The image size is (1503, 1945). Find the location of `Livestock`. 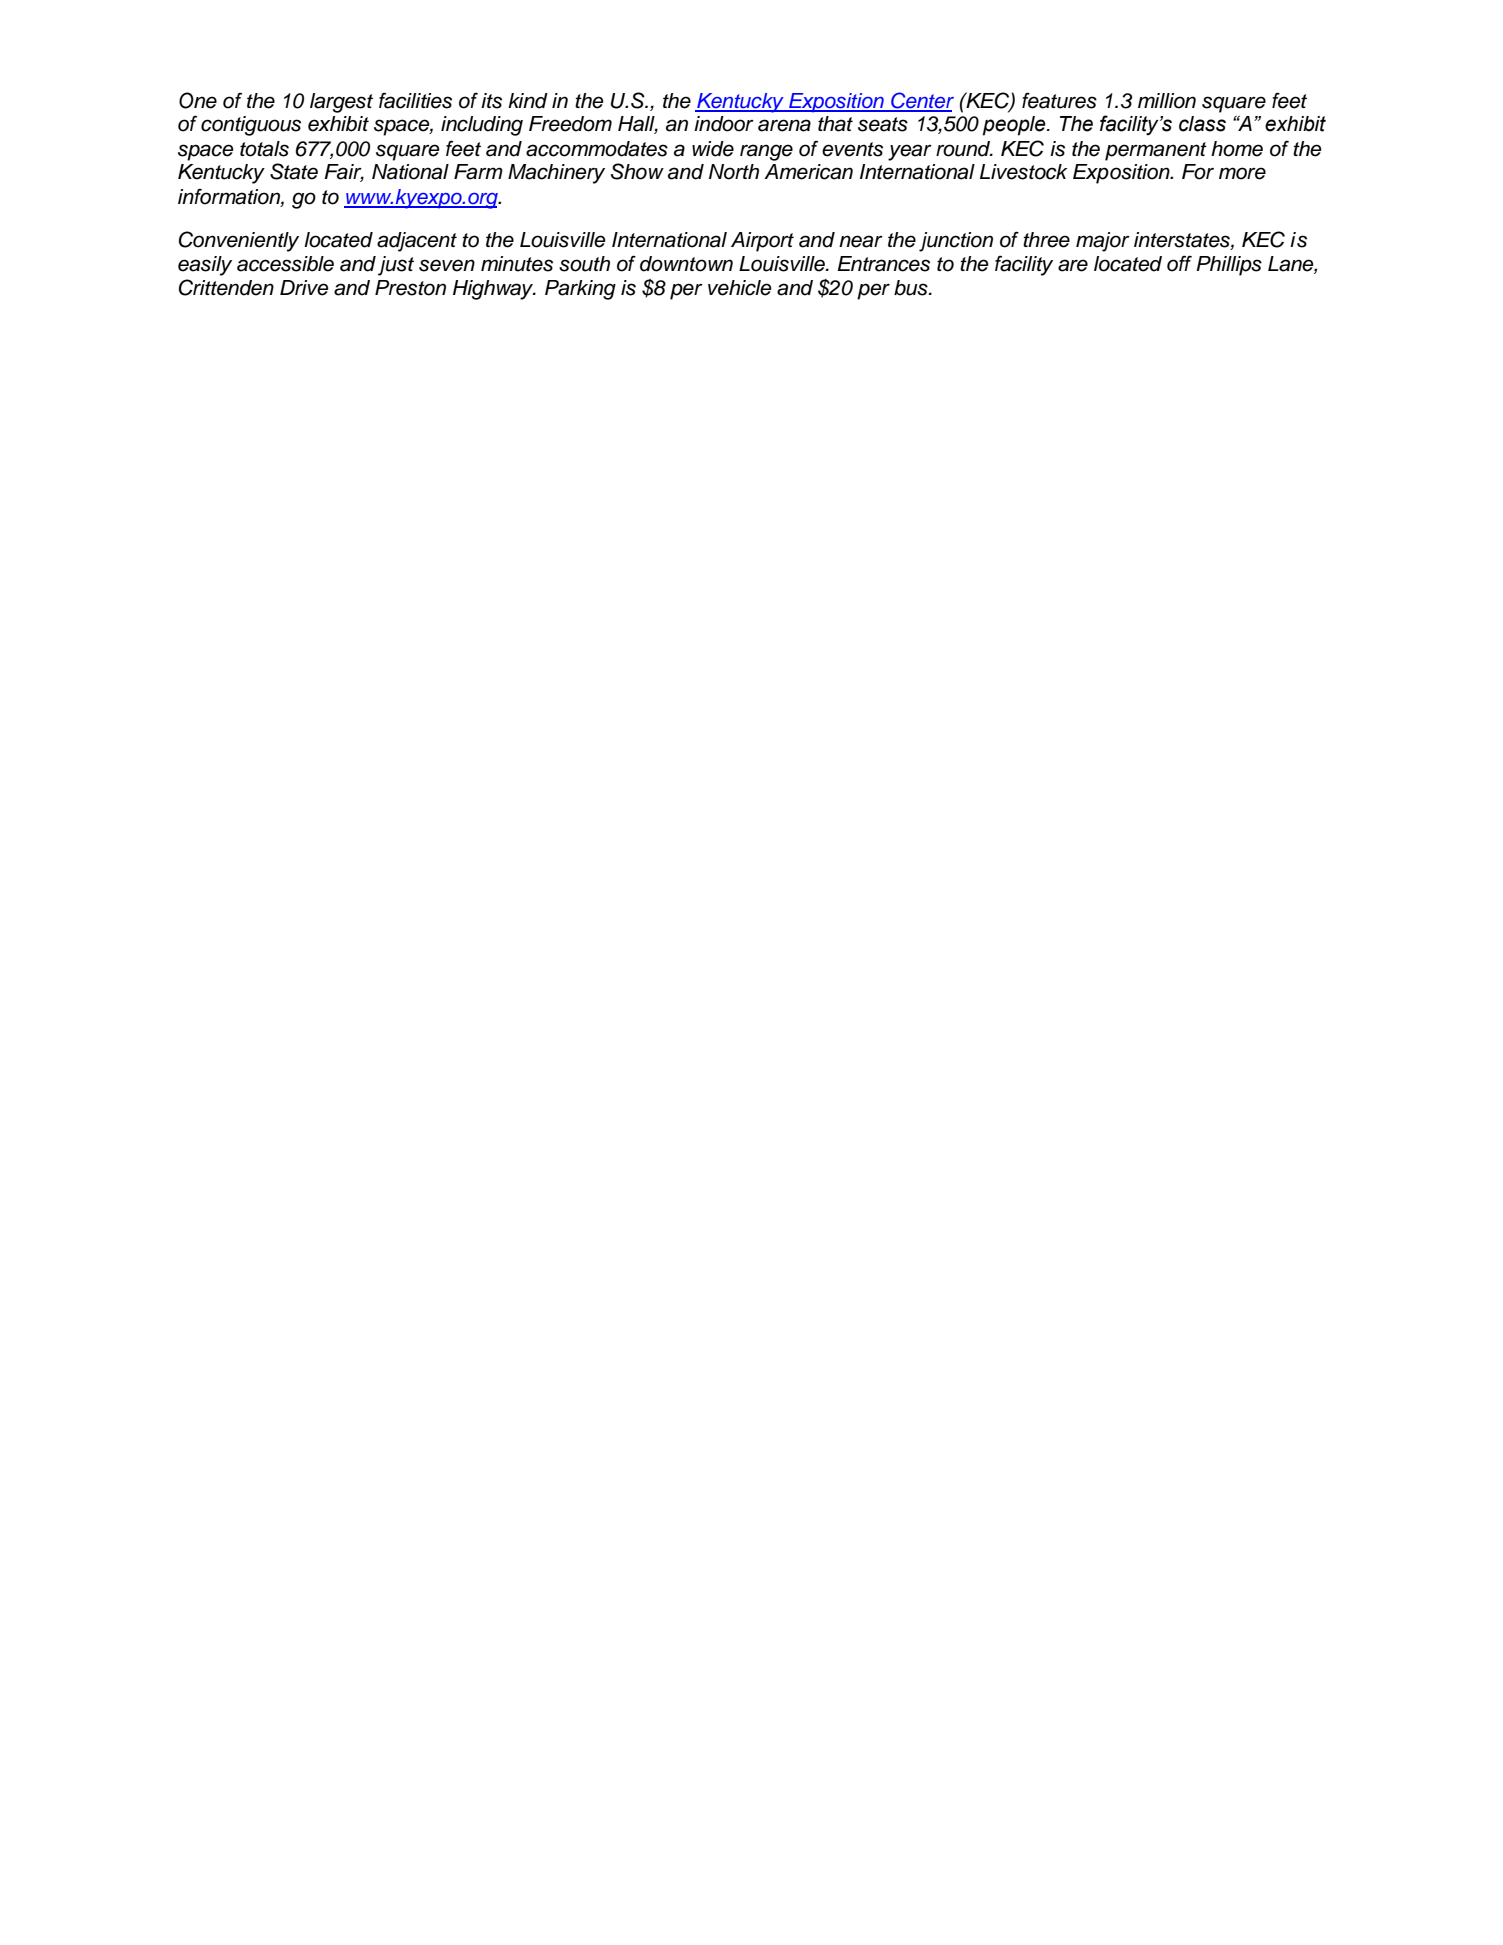

Livestock is located at coordinates (1024, 172).
